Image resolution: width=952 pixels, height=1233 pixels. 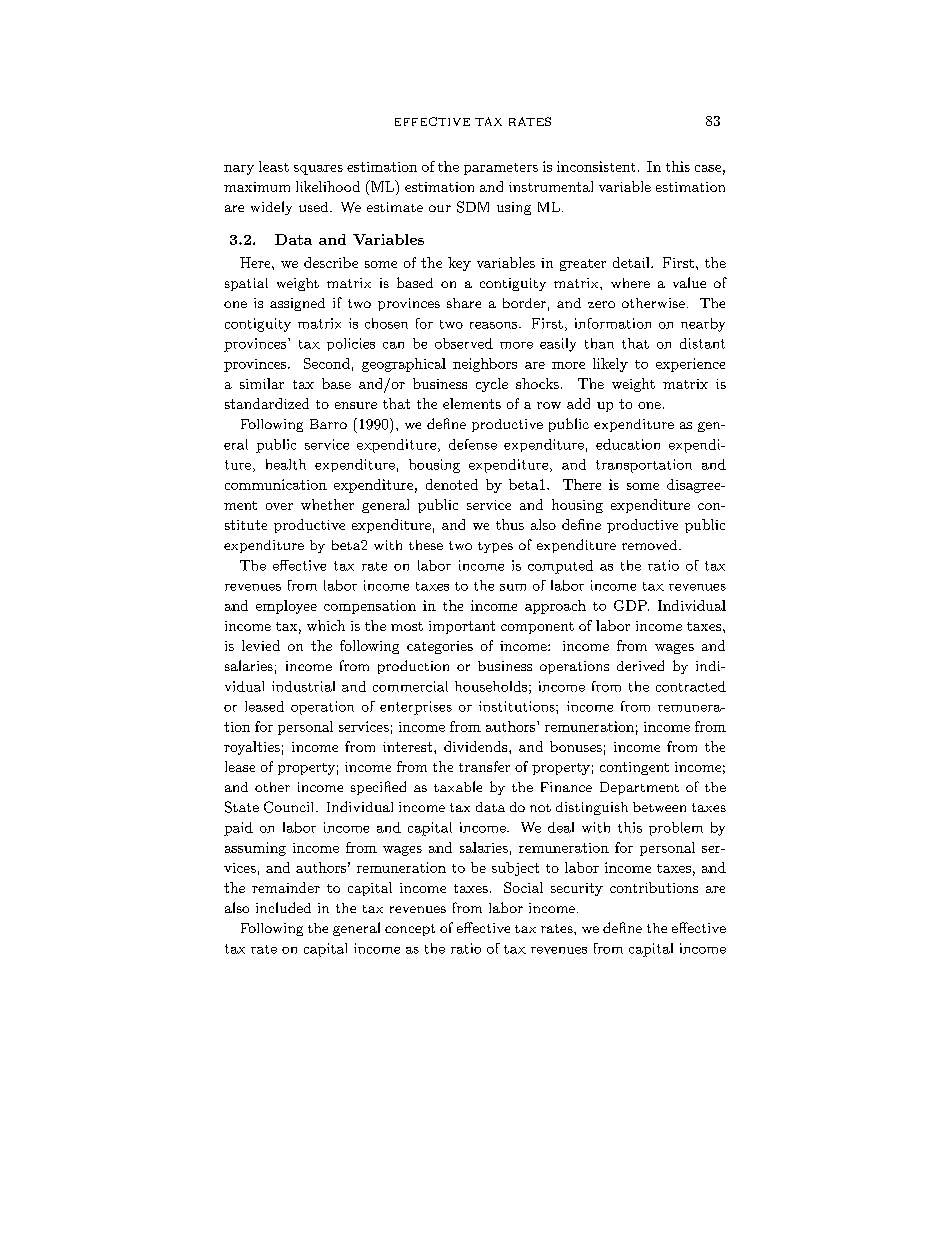 What do you see at coordinates (283, 907) in the page?
I see `included` at bounding box center [283, 907].
